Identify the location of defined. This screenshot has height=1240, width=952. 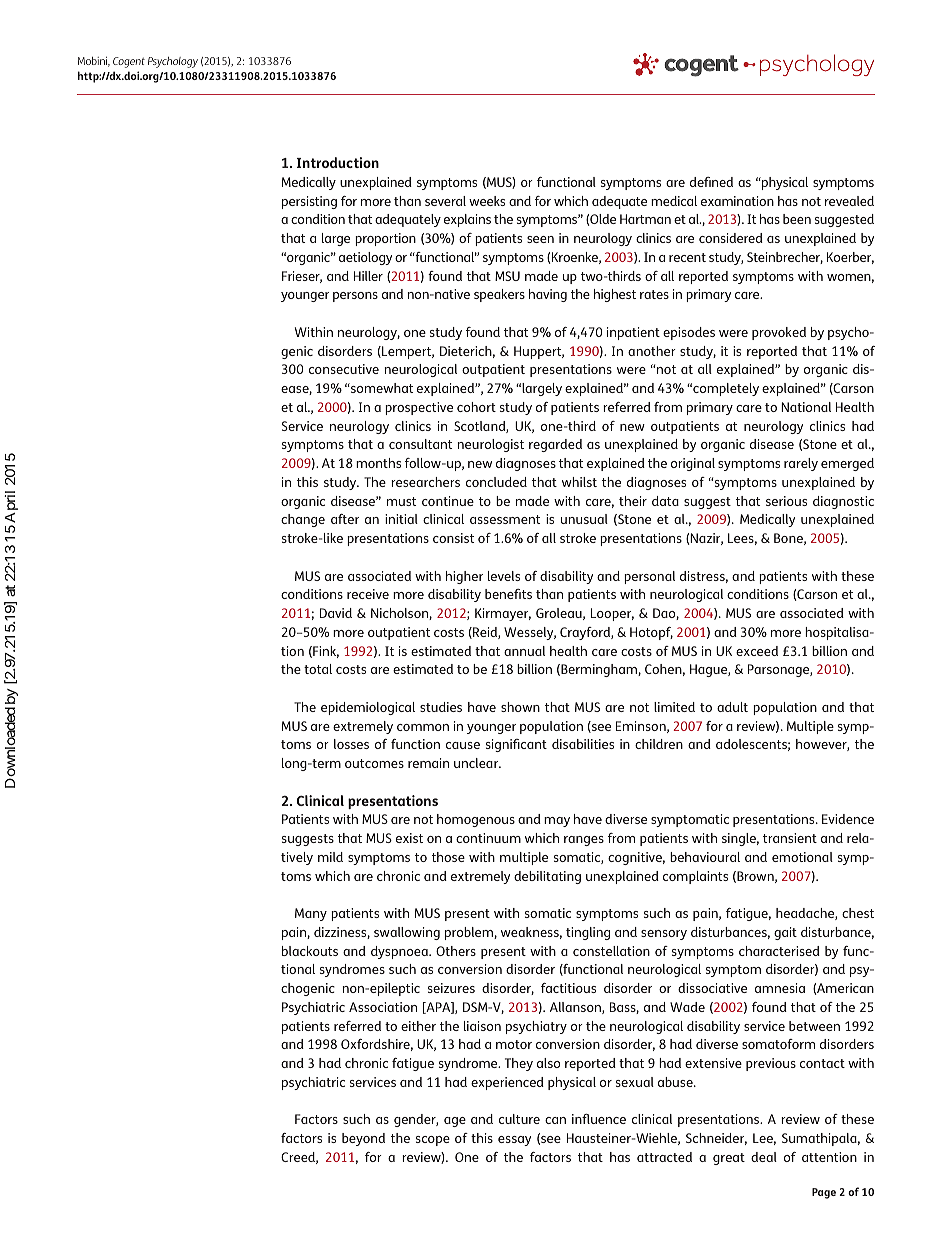
(711, 182).
